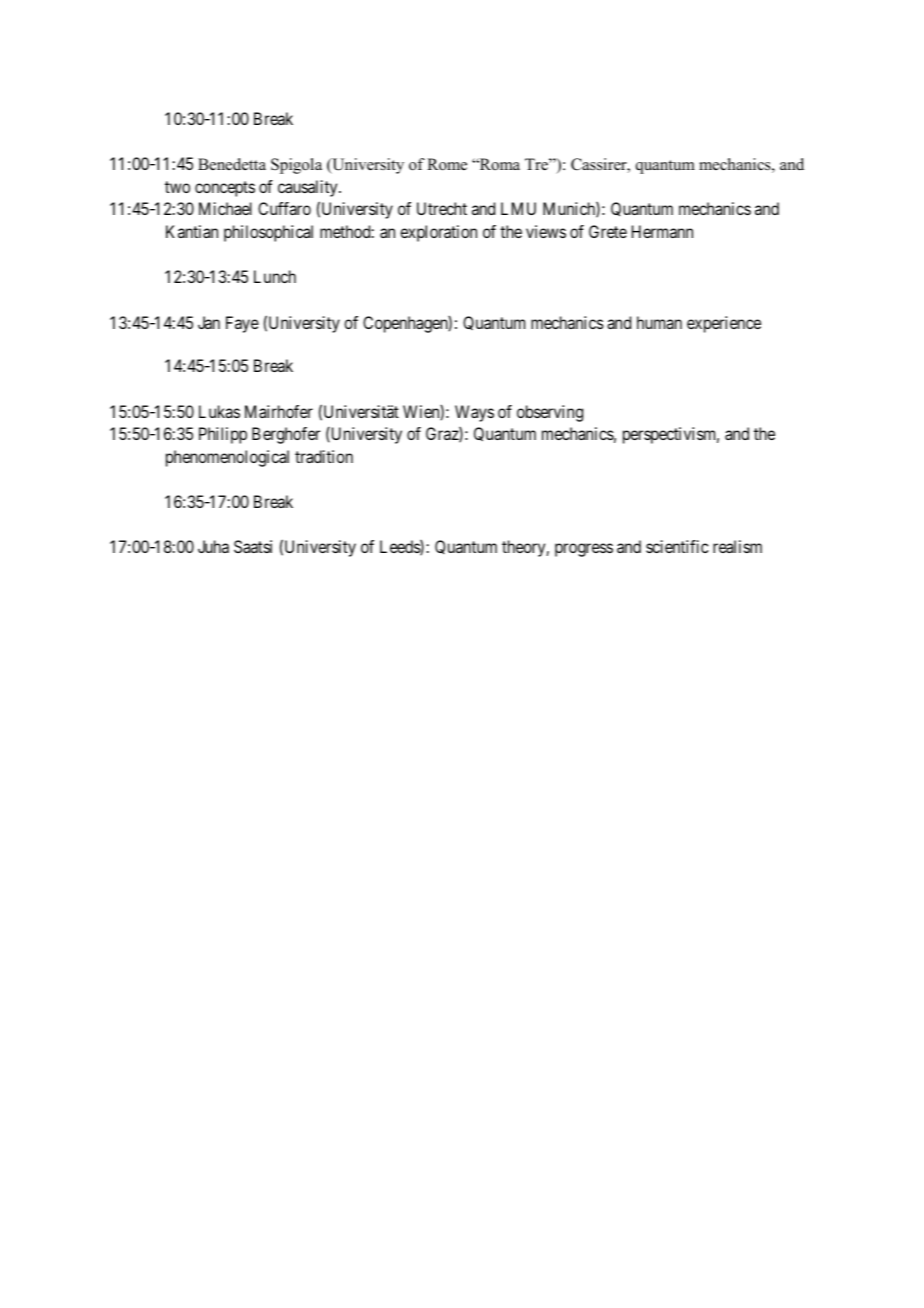  Describe the element at coordinates (225, 189) in the page. I see `concepts` at that location.
